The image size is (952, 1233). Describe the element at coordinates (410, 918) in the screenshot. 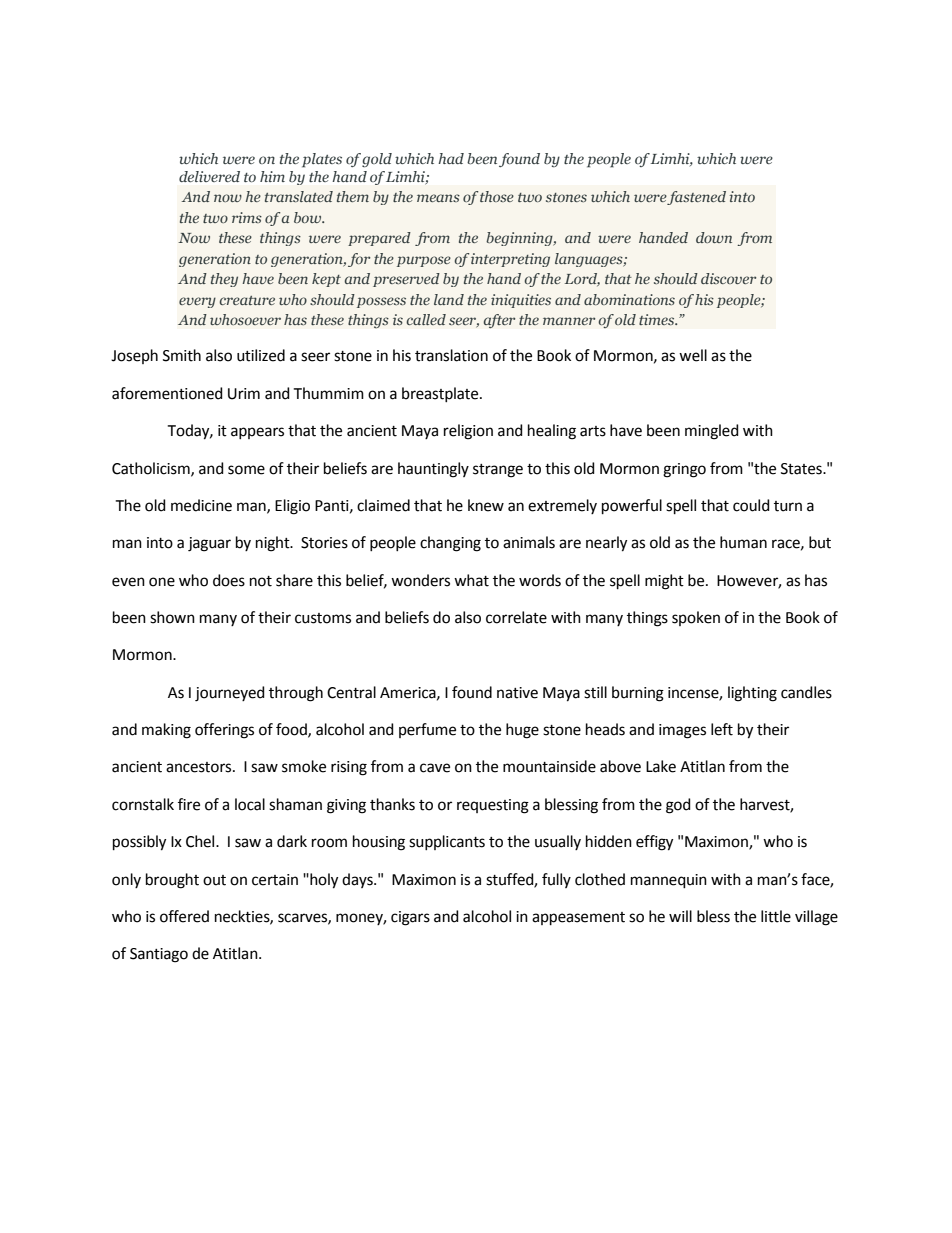

I see `cigars` at that location.
